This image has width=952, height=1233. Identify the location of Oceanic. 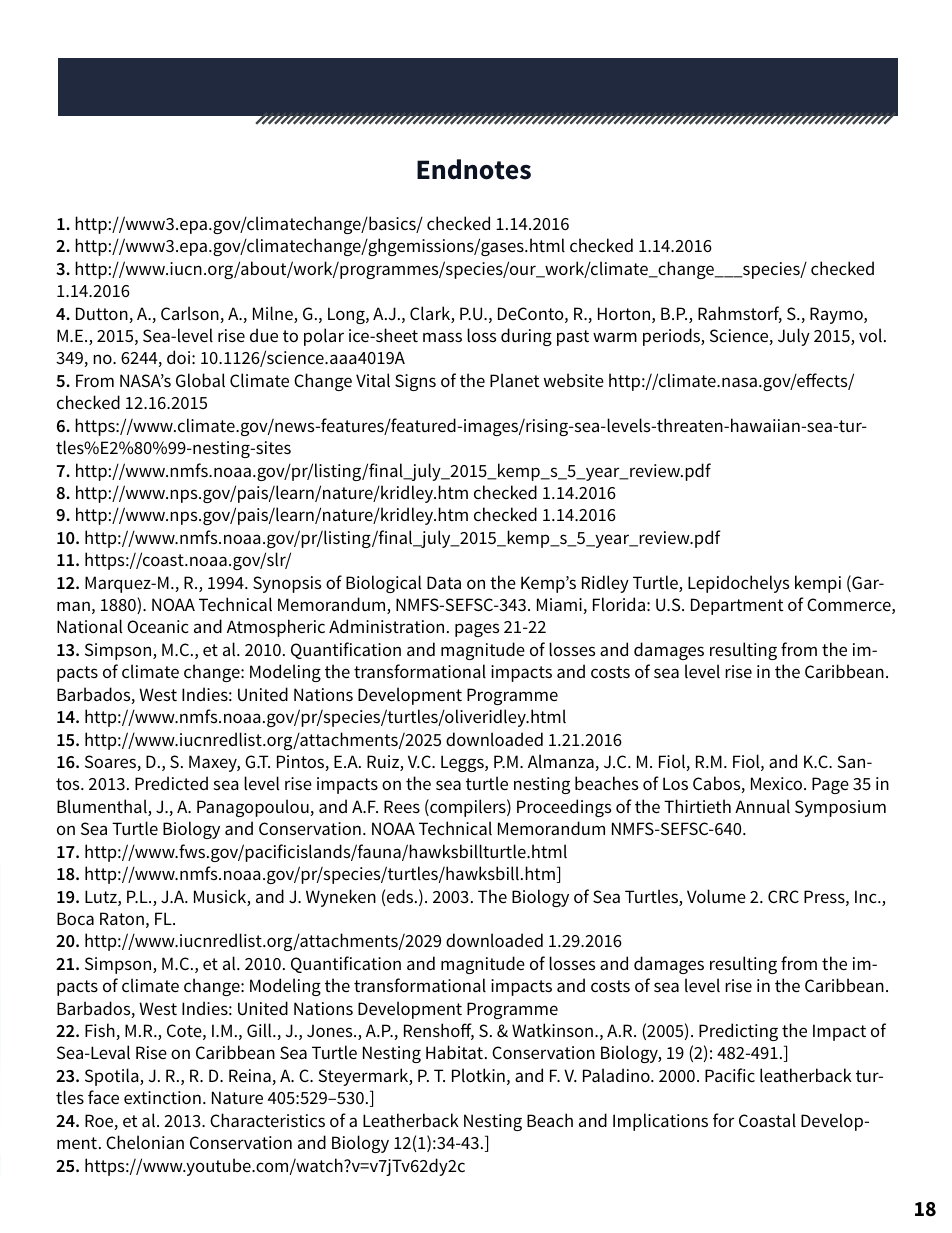
(158, 626).
